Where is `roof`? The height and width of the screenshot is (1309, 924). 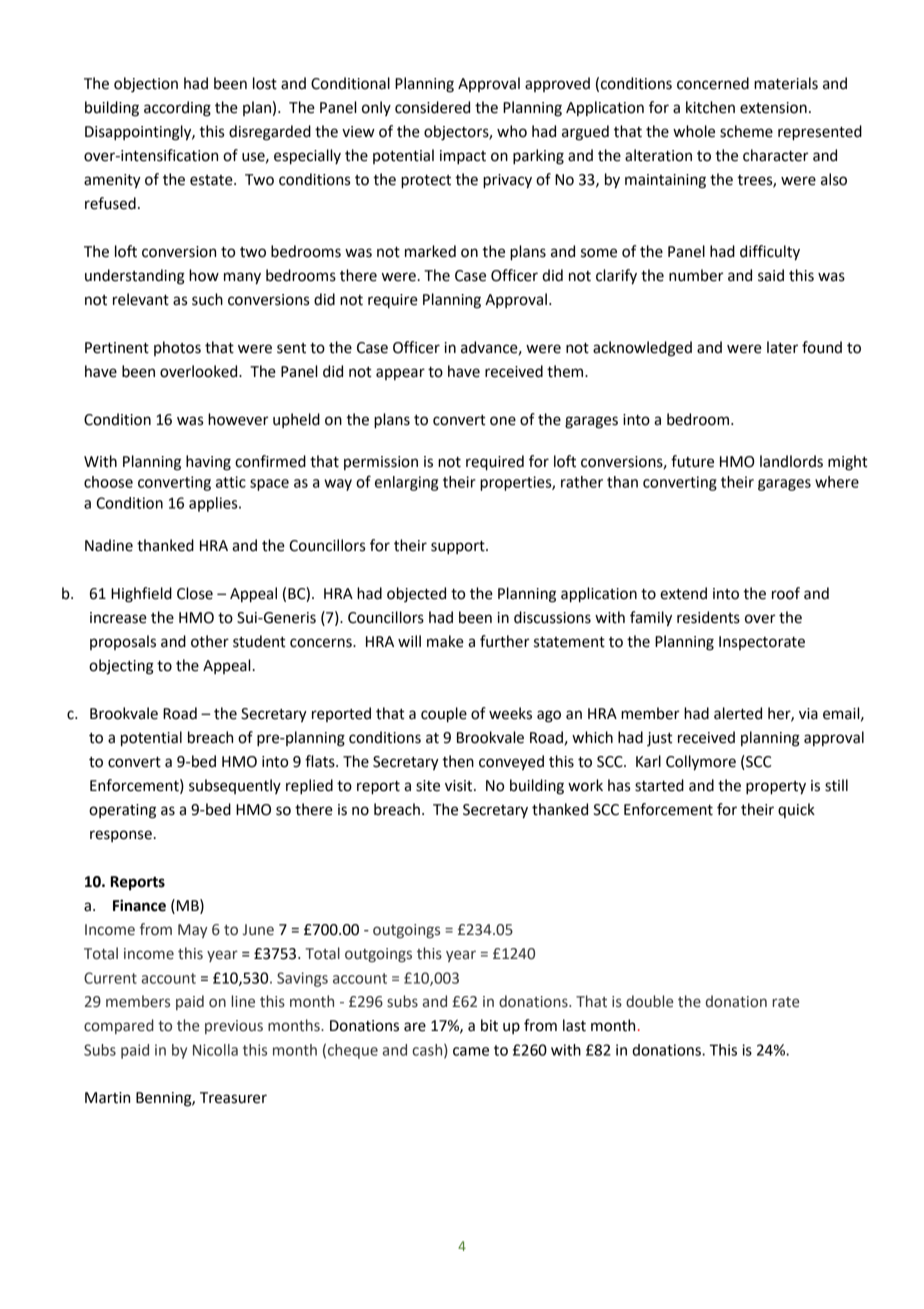
roof is located at coordinates (786, 593).
